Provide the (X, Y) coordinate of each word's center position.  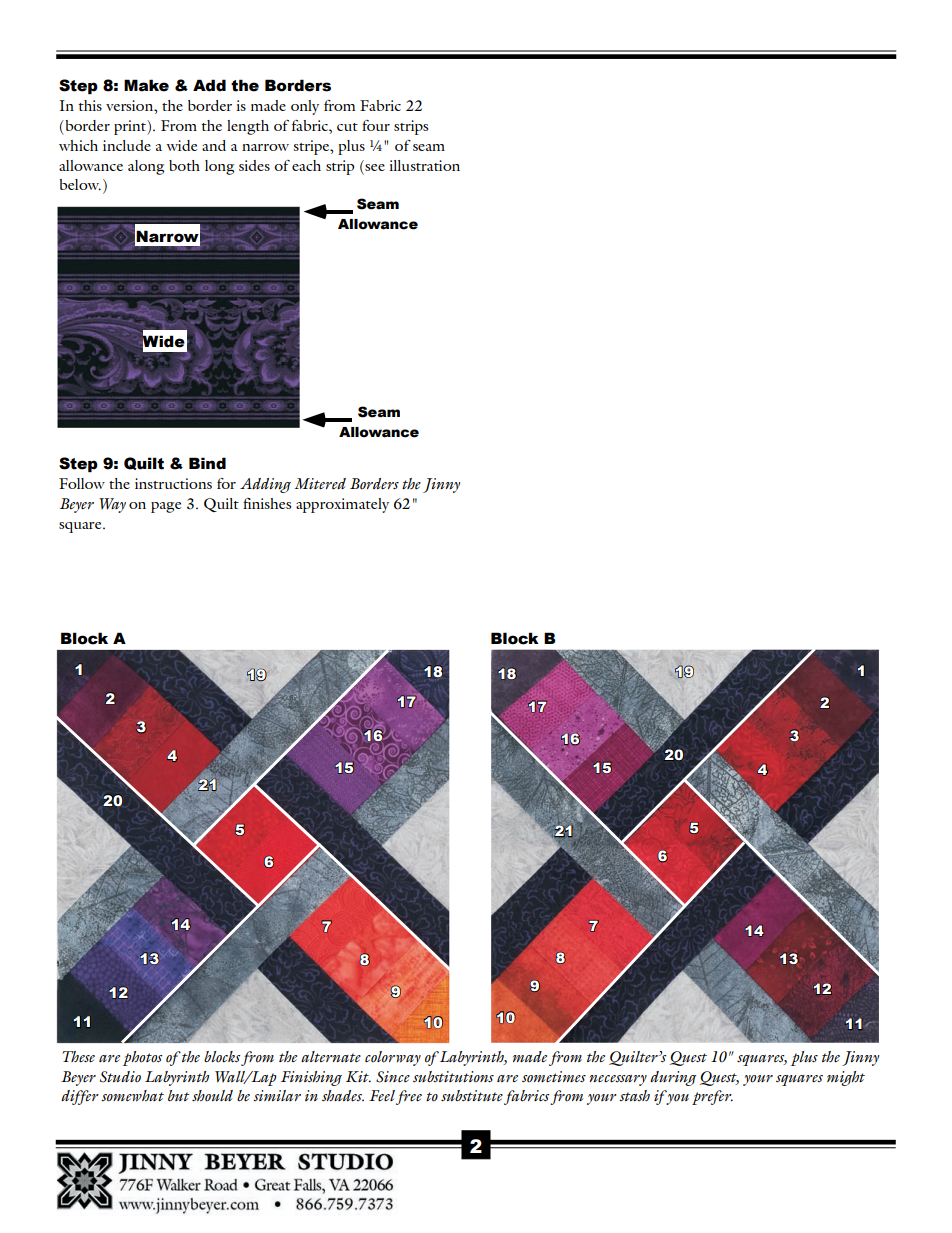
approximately (342, 505)
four (376, 125)
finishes (267, 503)
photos (142, 1058)
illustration (424, 165)
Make (146, 85)
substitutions (453, 1077)
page (166, 507)
